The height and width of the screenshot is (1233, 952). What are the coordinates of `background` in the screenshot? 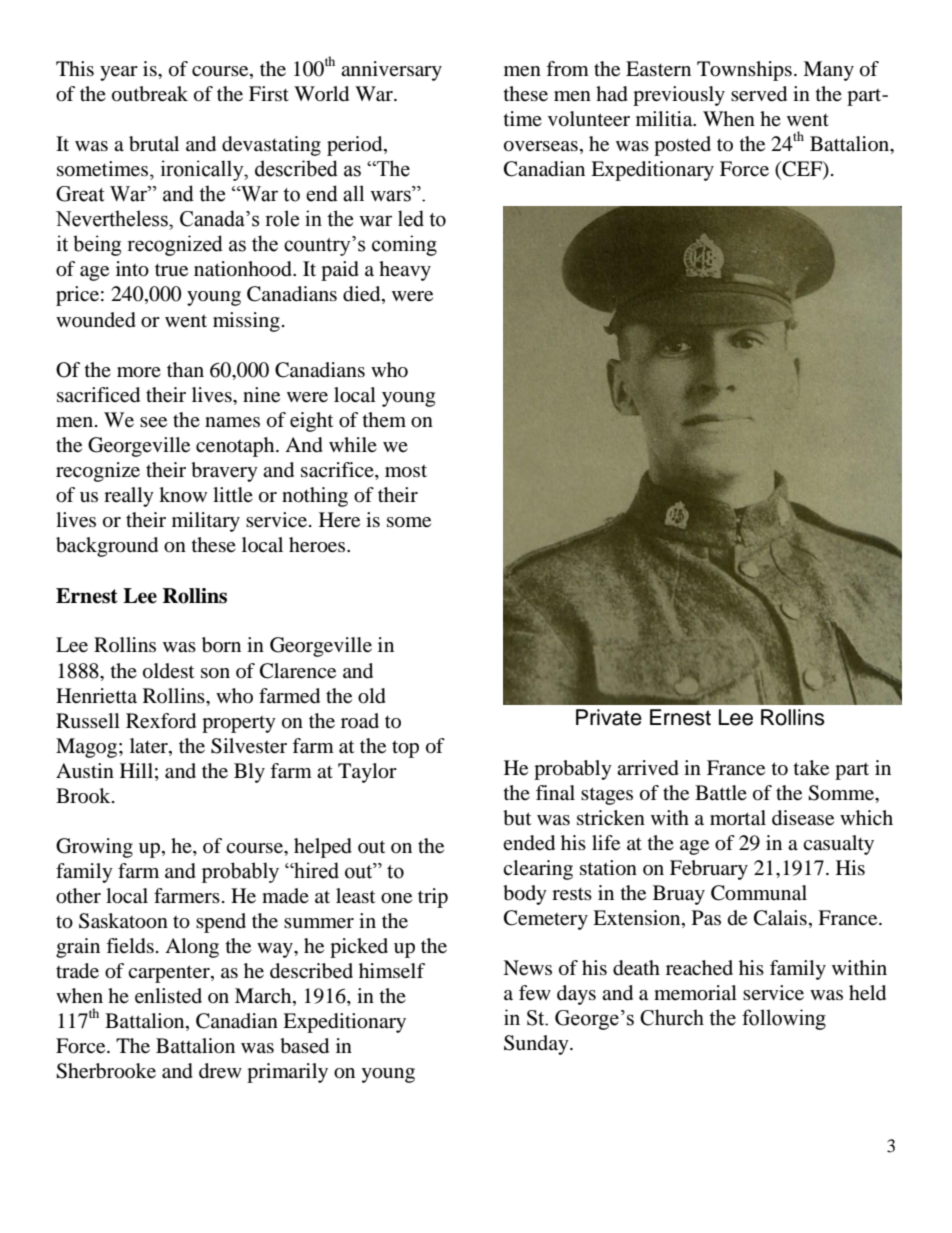 It's located at (107, 547).
